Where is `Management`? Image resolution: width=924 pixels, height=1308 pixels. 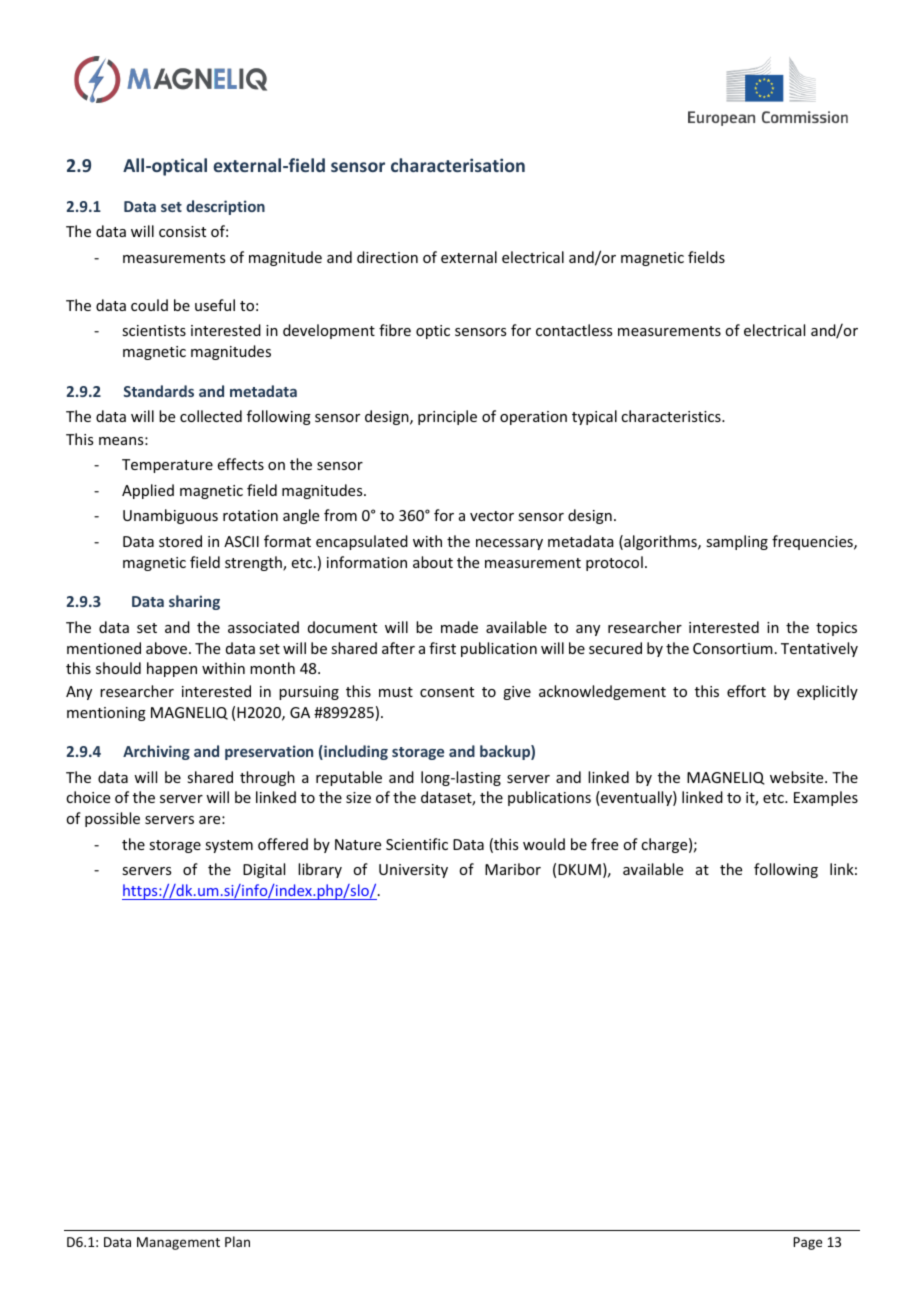 Management is located at coordinates (178, 1243).
